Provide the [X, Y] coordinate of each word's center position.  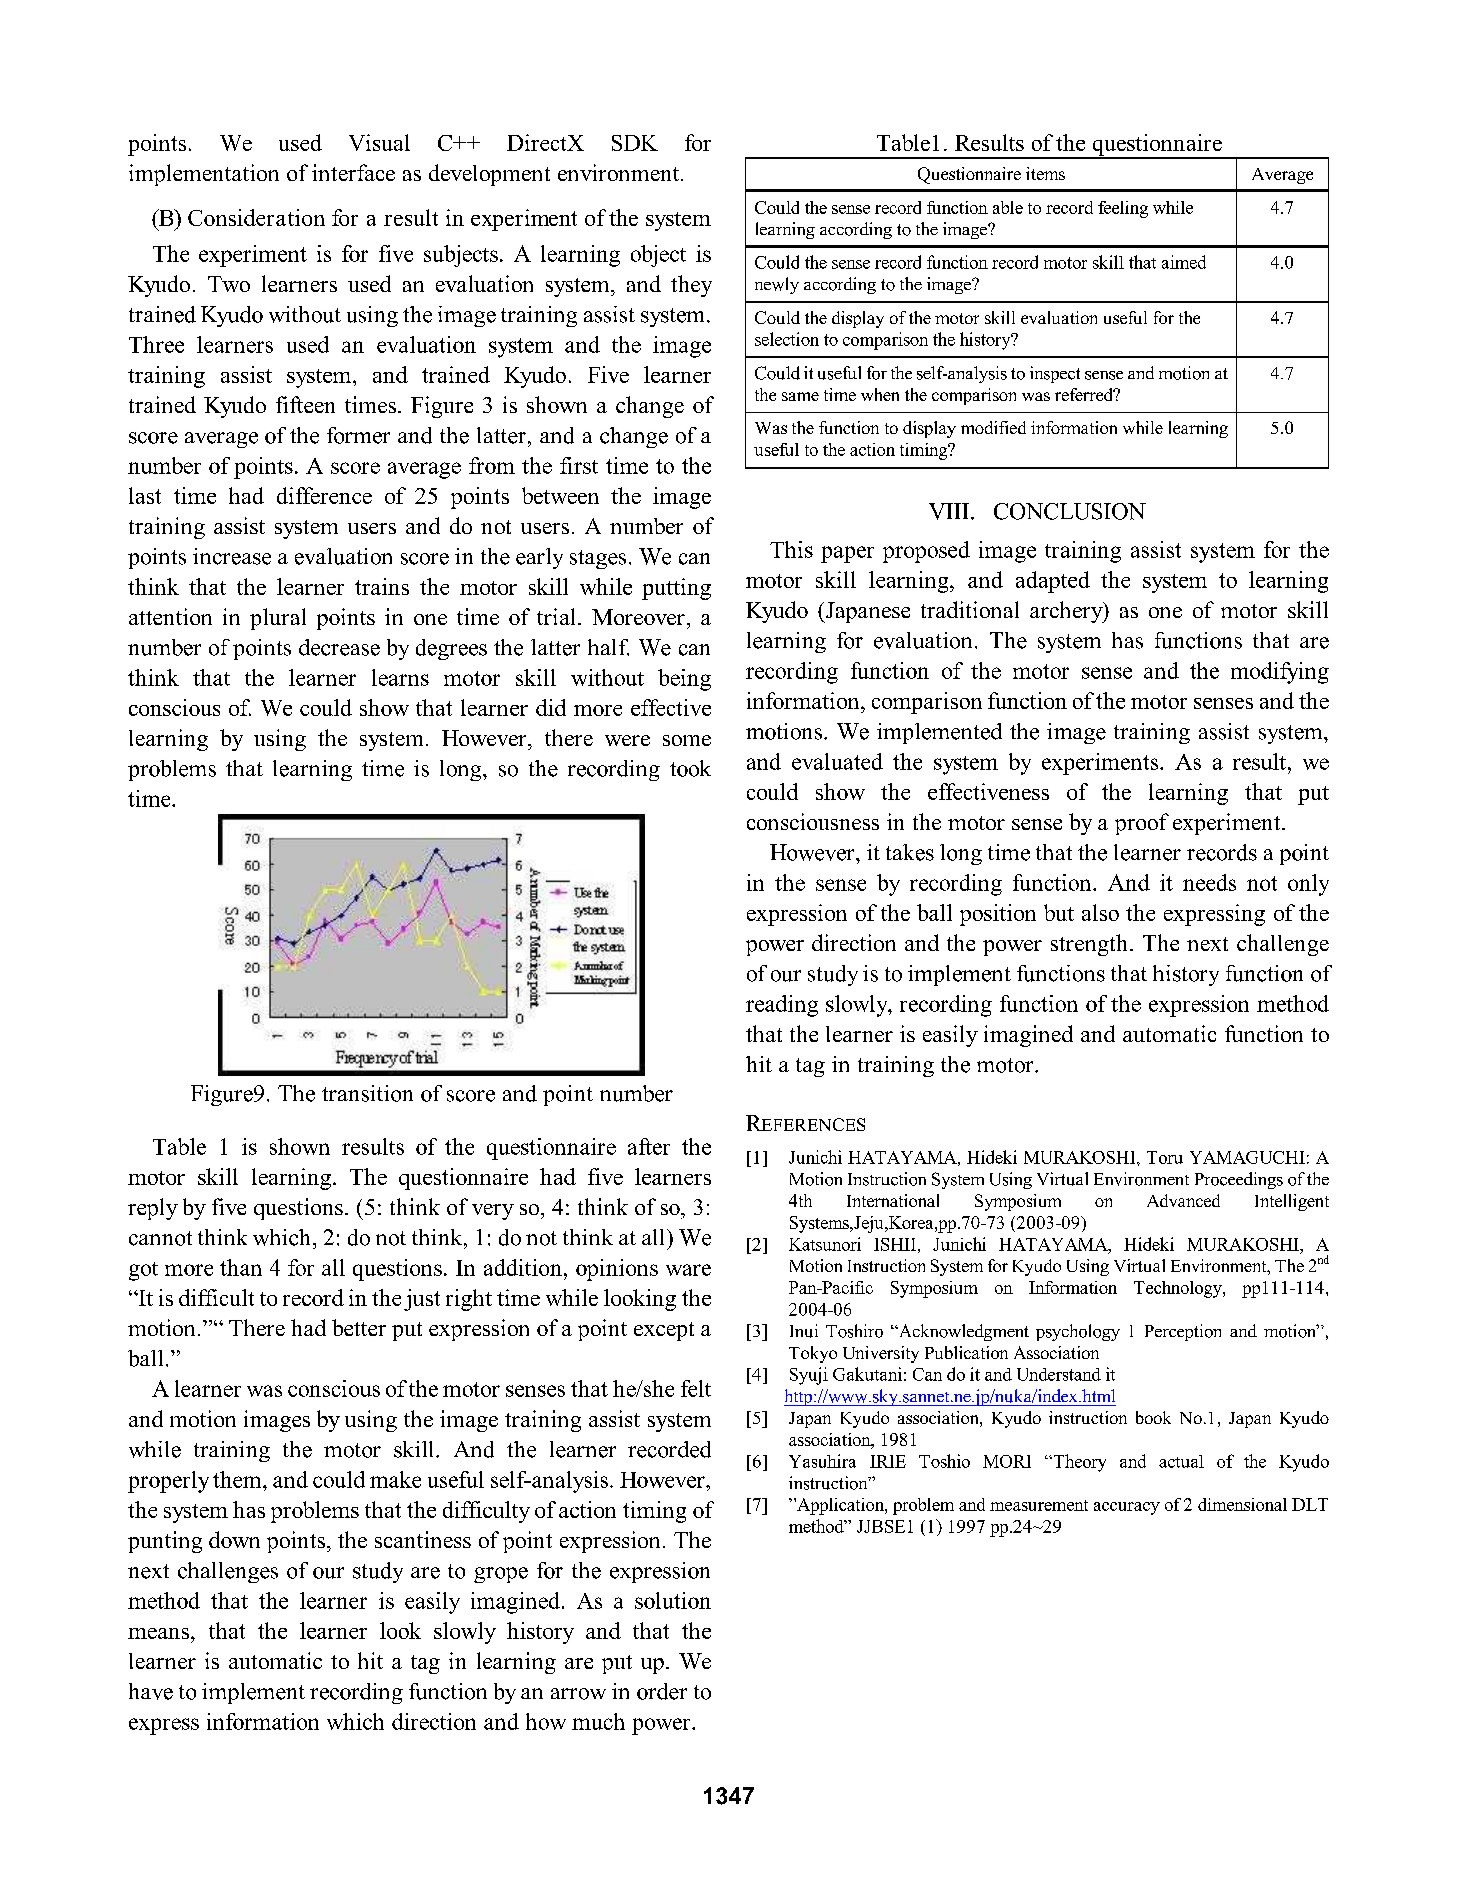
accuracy [1127, 1508]
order [662, 1691]
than [241, 1267]
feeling [1123, 209]
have [151, 1691]
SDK [635, 143]
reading [782, 1006]
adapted [1053, 582]
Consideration [256, 217]
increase [232, 556]
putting [676, 589]
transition [367, 1093]
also [1100, 912]
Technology [1179, 1289]
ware [688, 1270]
